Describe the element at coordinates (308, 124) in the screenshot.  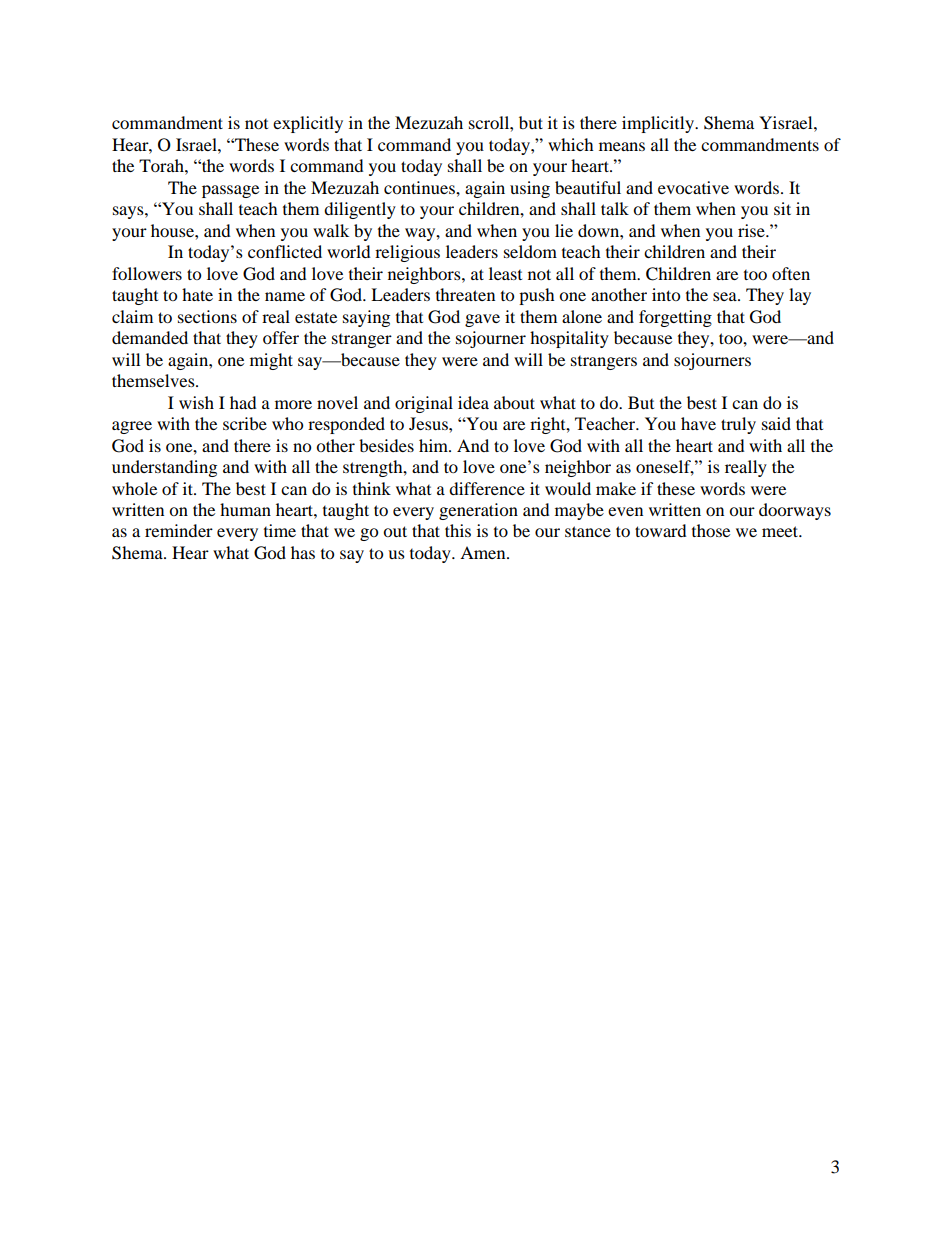
I see `explicitly` at that location.
